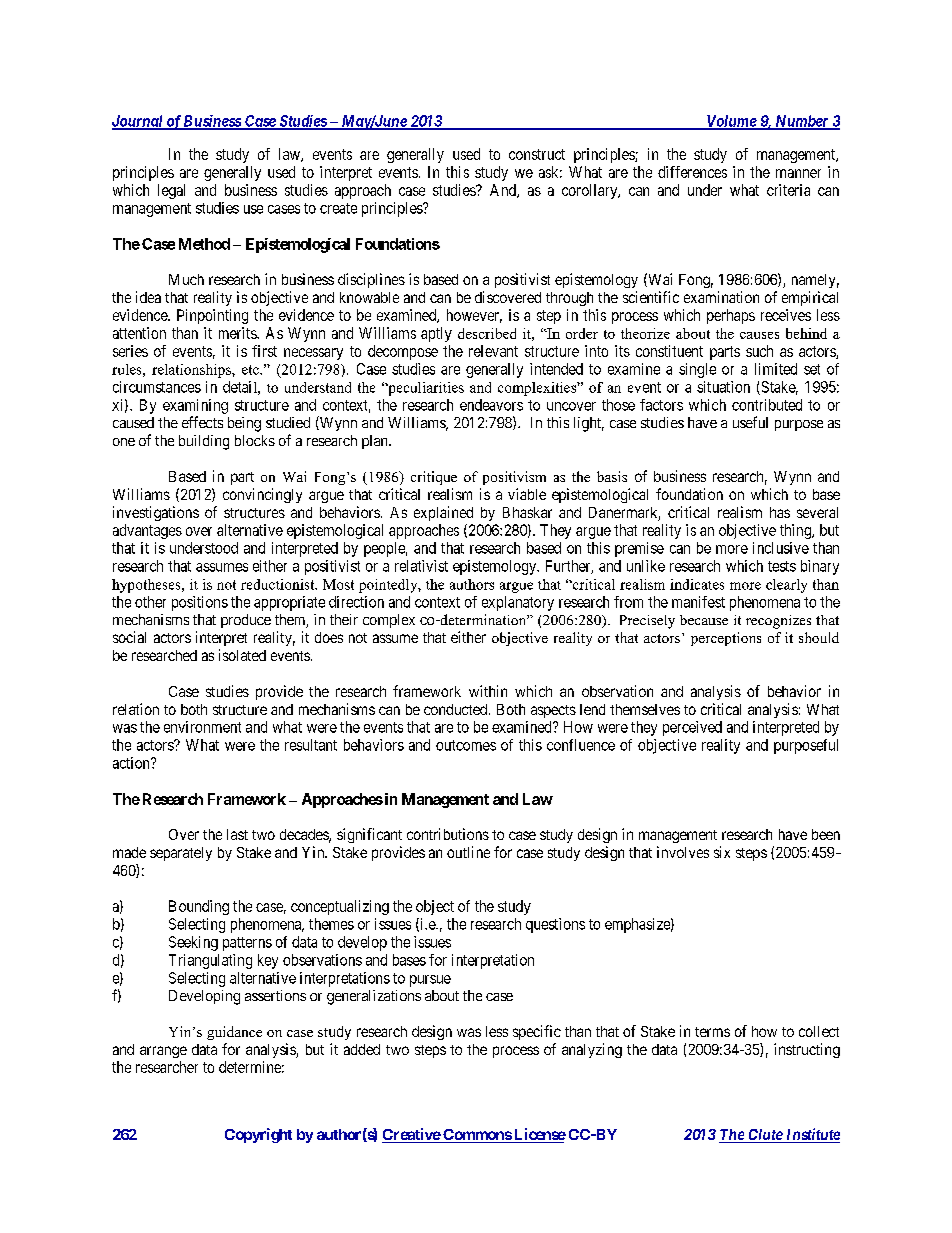 The height and width of the page is (1233, 952). I want to click on legal, so click(171, 191).
